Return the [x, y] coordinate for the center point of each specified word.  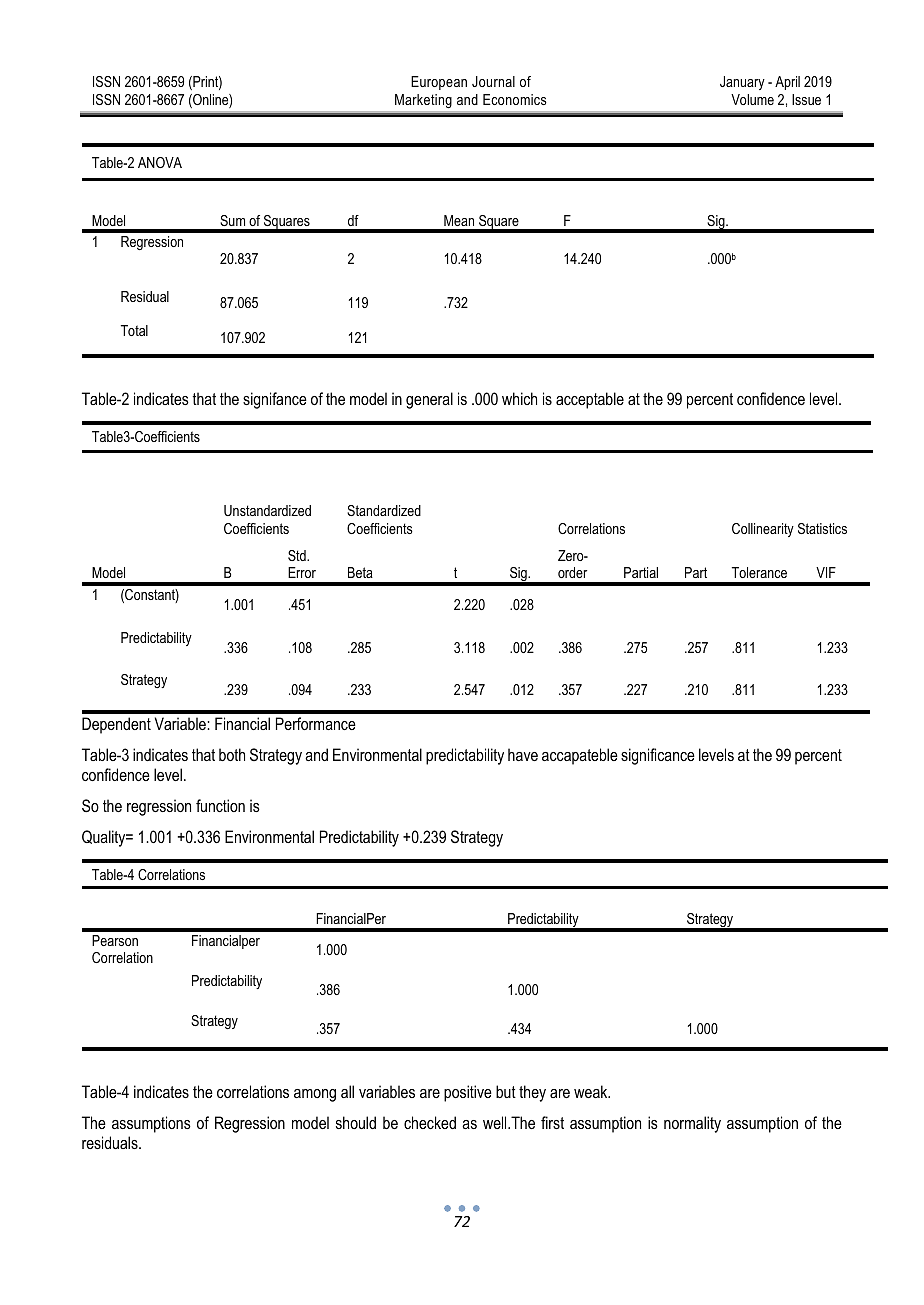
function [220, 805]
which [519, 398]
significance [658, 756]
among [315, 1095]
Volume [752, 99]
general [429, 400]
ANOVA [160, 162]
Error [302, 572]
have [523, 754]
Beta [360, 572]
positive [468, 1093]
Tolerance [759, 572]
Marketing [423, 101]
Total [134, 330]
